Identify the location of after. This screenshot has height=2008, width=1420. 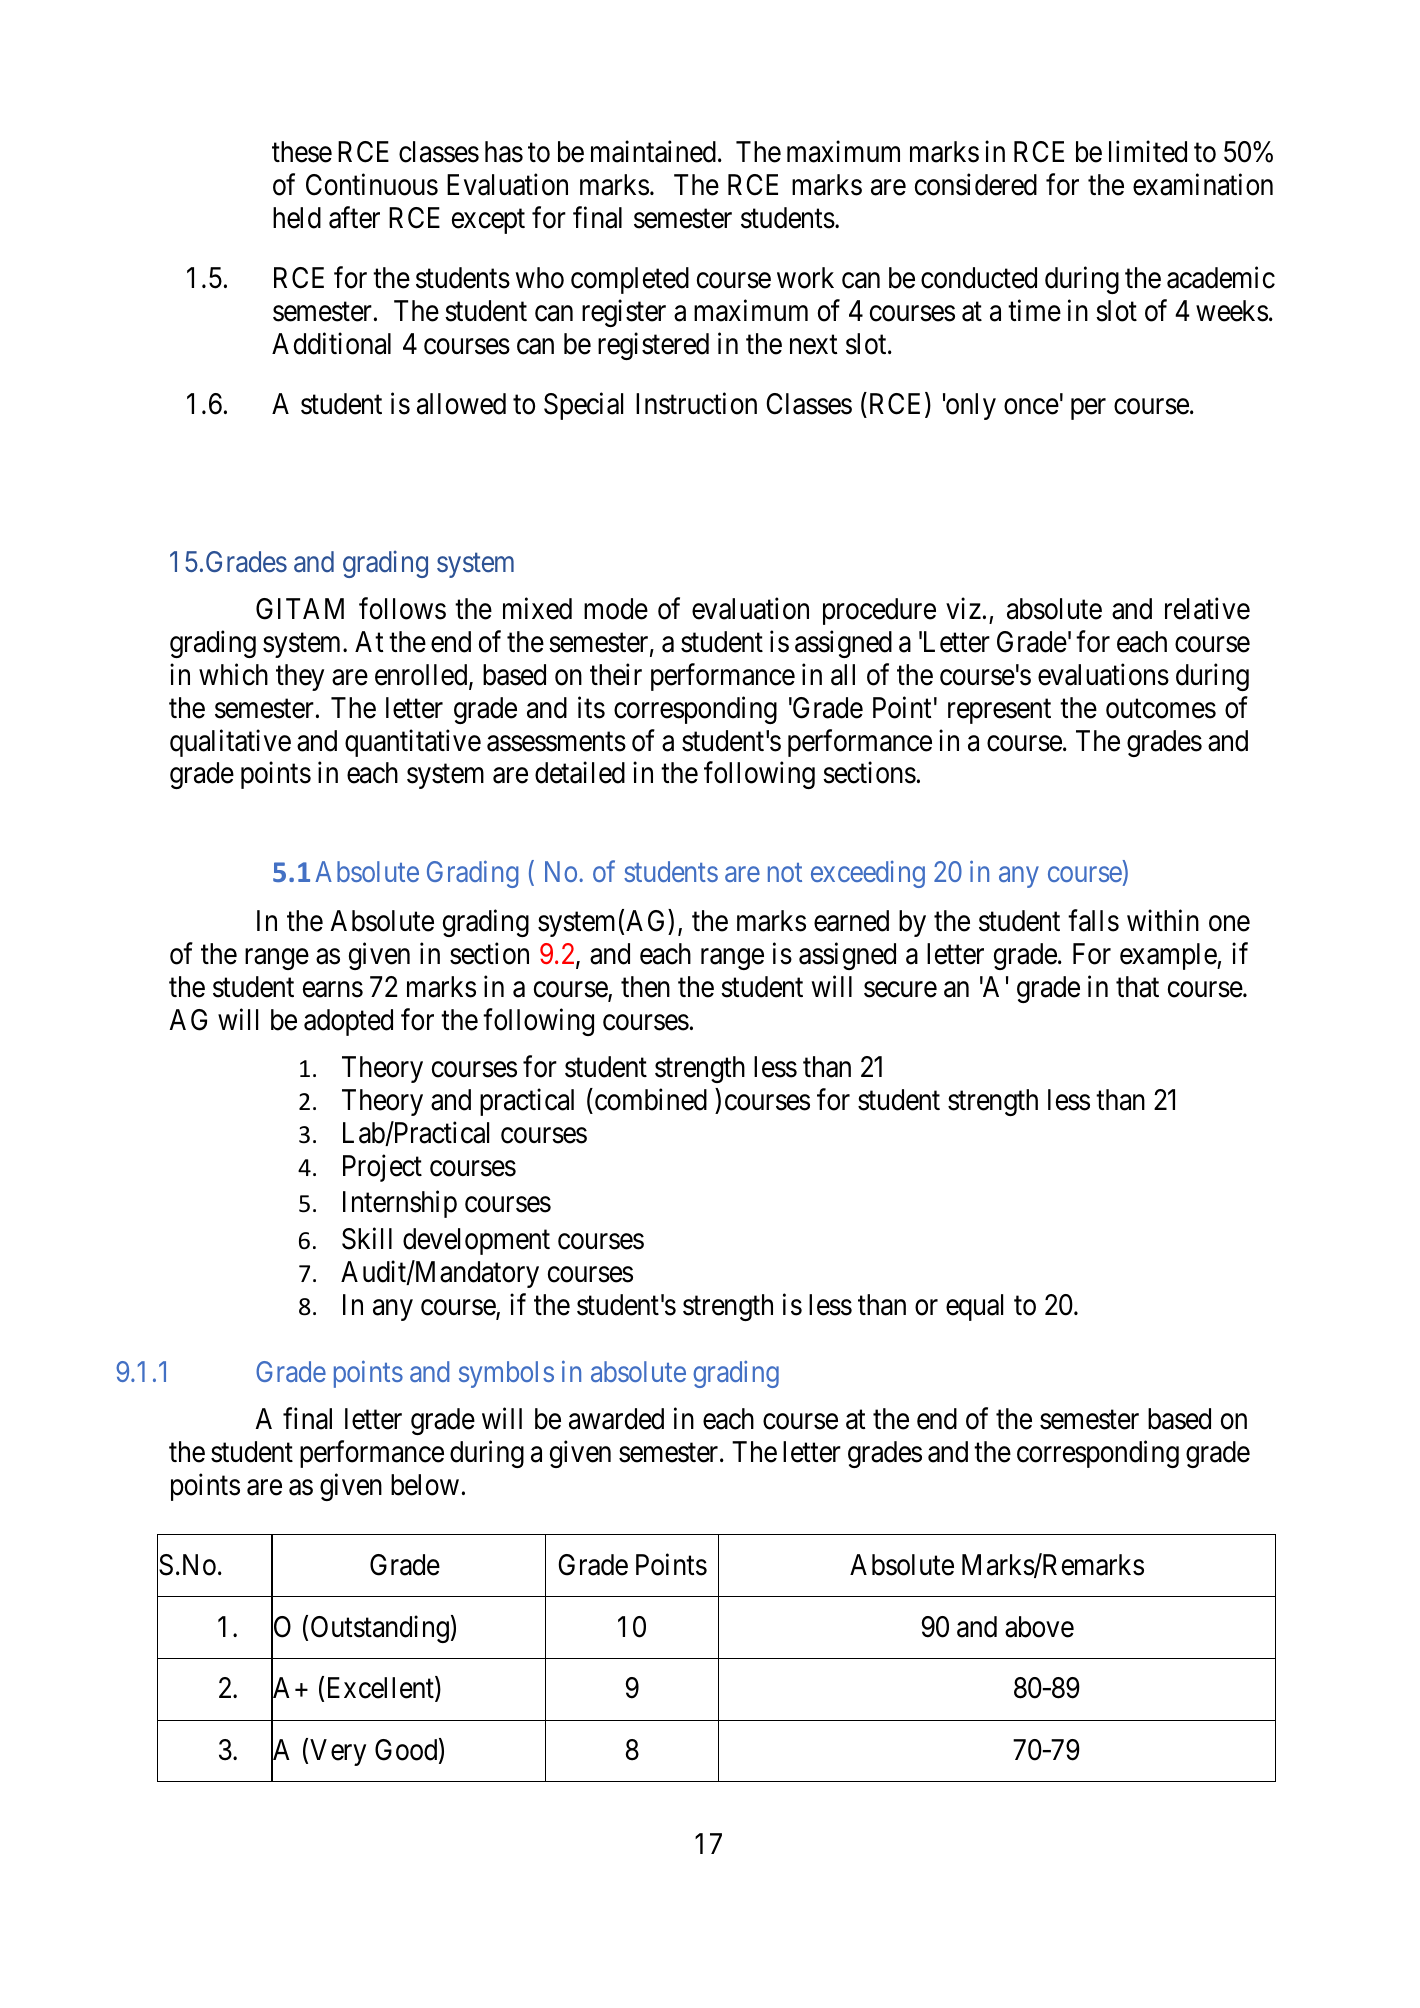
(354, 217).
